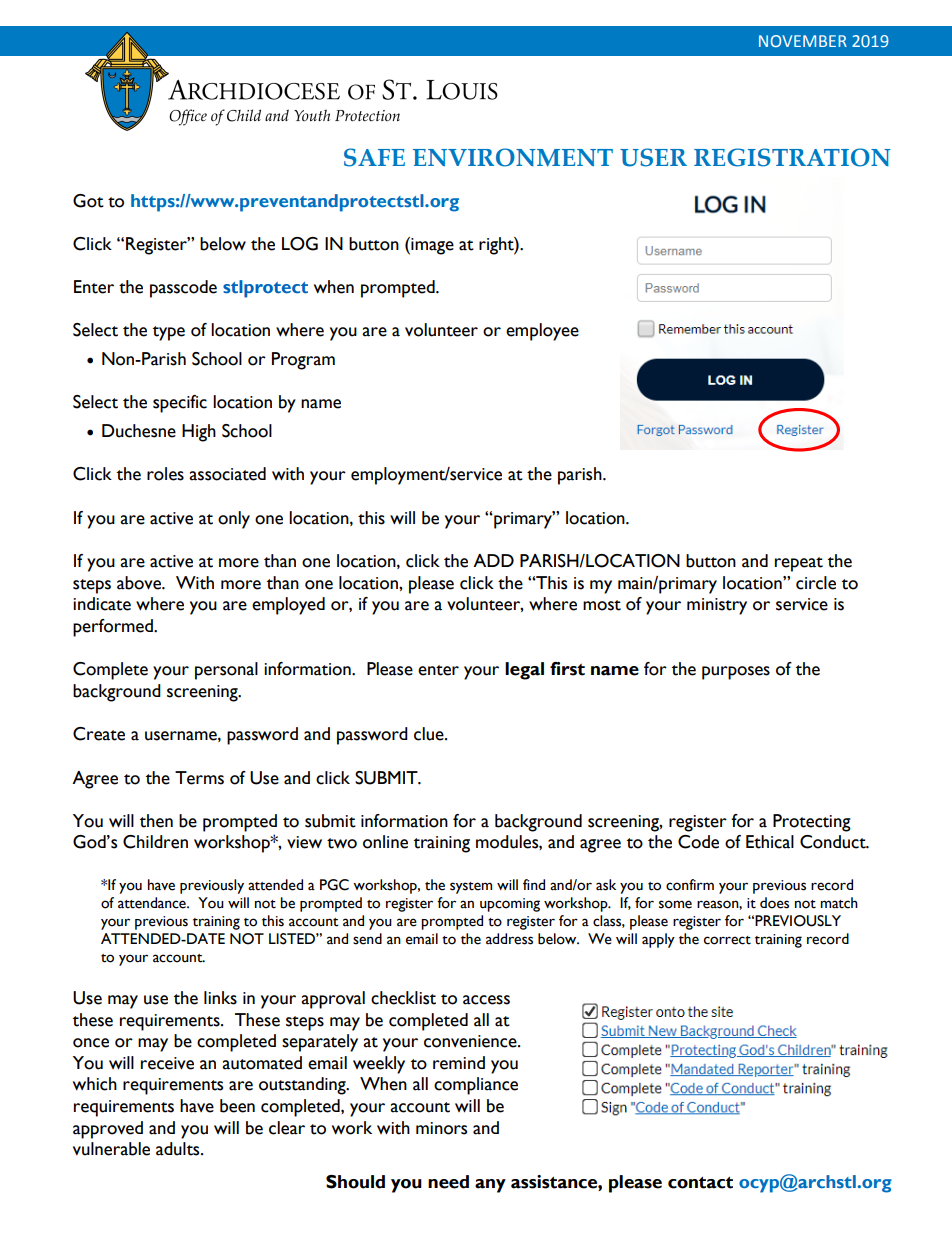 The width and height of the image is (952, 1233). Describe the element at coordinates (179, 1149) in the image. I see `adults` at that location.
